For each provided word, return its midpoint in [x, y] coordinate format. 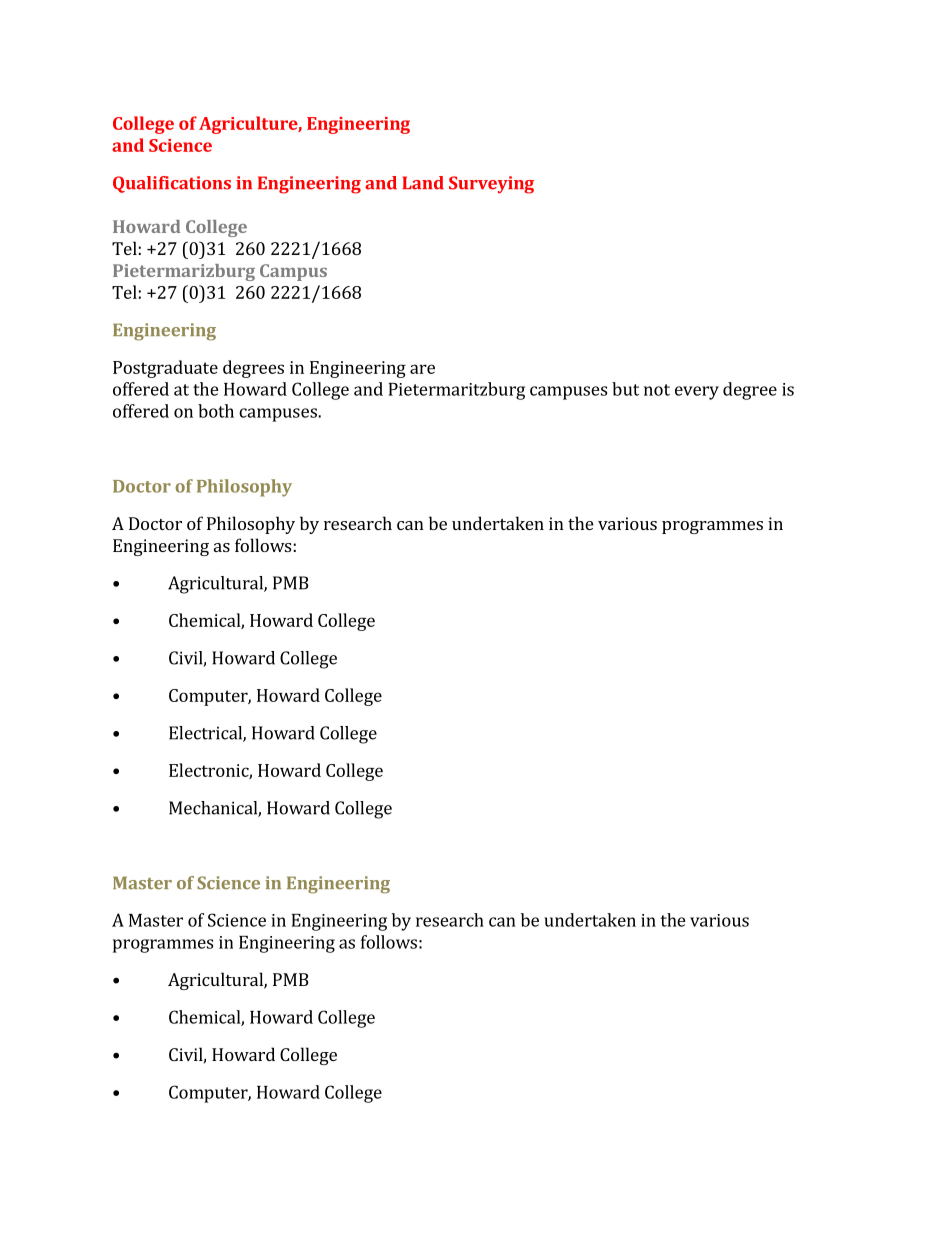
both [216, 411]
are [422, 369]
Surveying [491, 185]
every [697, 393]
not [657, 390]
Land [423, 183]
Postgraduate [165, 369]
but [625, 389]
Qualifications [172, 184]
